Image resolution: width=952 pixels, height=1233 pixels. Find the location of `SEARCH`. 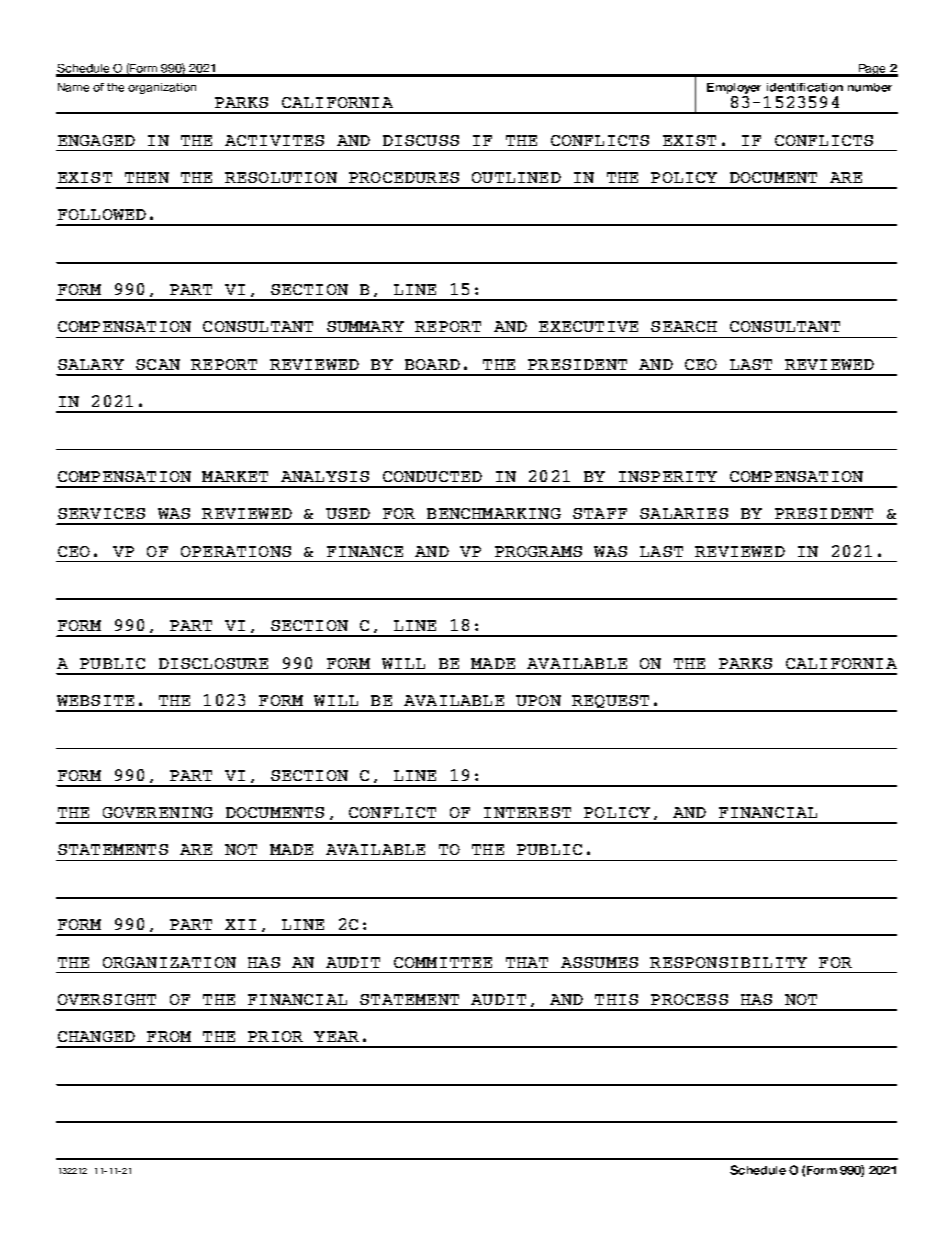

SEARCH is located at coordinates (684, 326).
